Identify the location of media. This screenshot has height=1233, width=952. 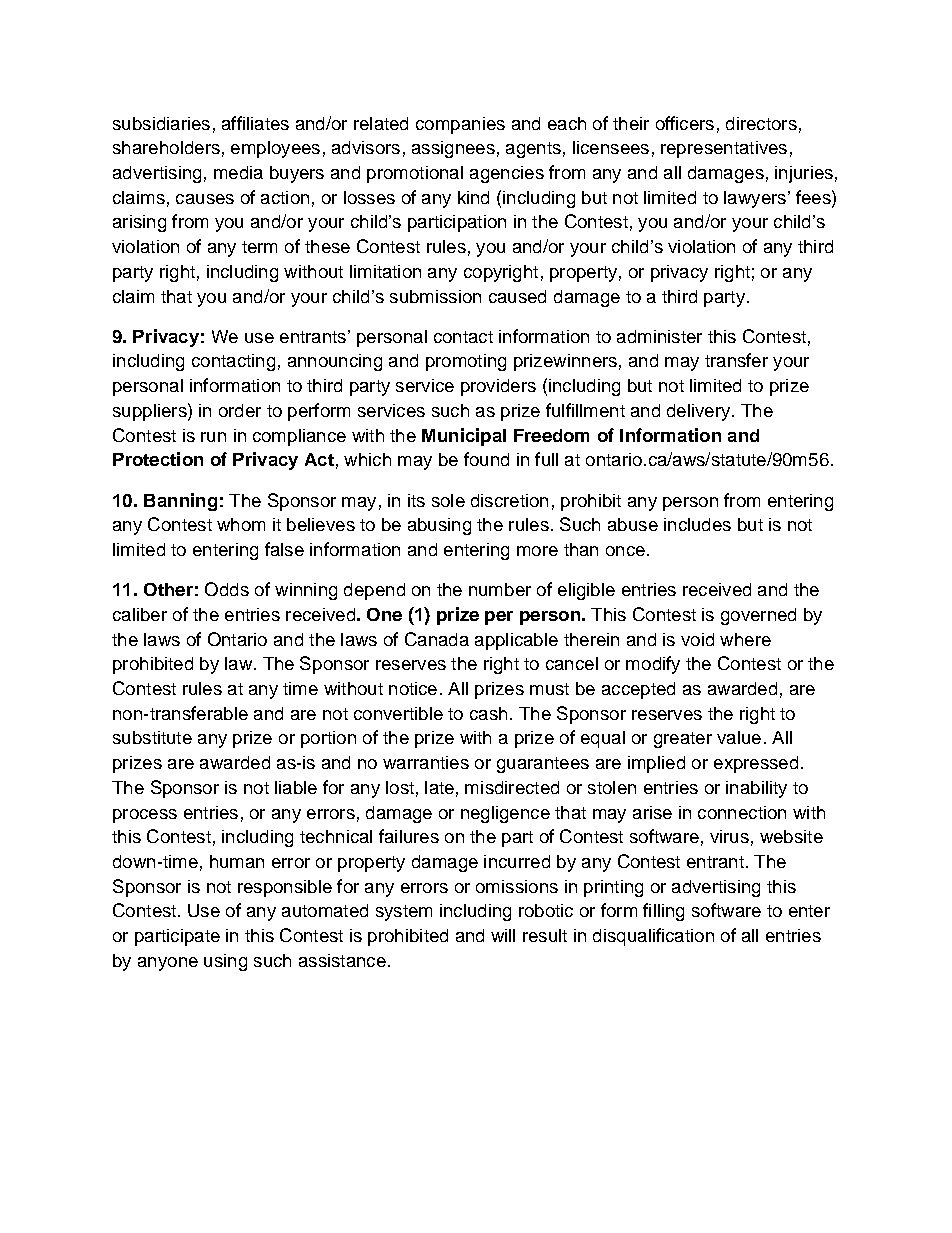
(238, 172).
